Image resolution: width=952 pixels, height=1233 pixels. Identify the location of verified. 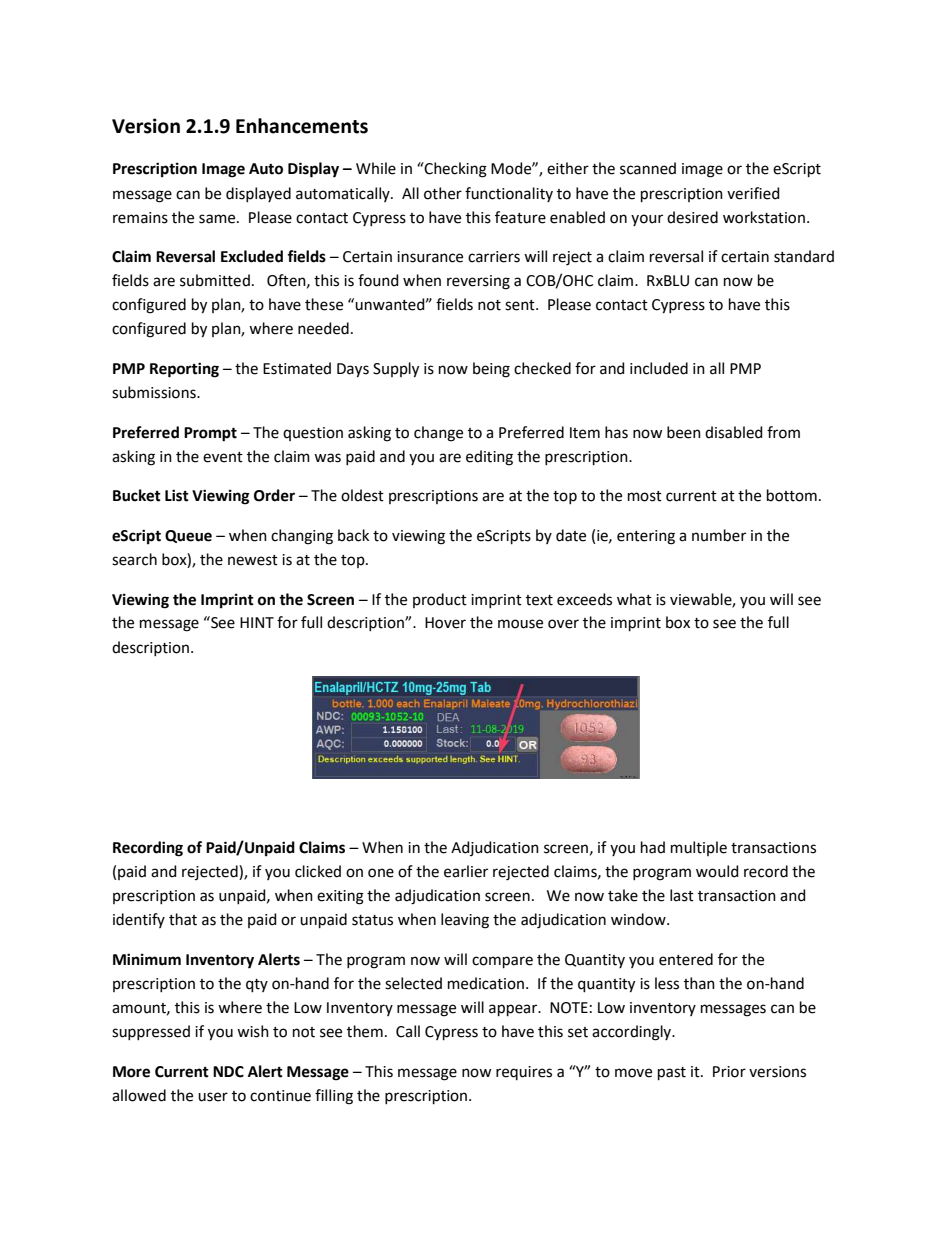
(753, 193).
